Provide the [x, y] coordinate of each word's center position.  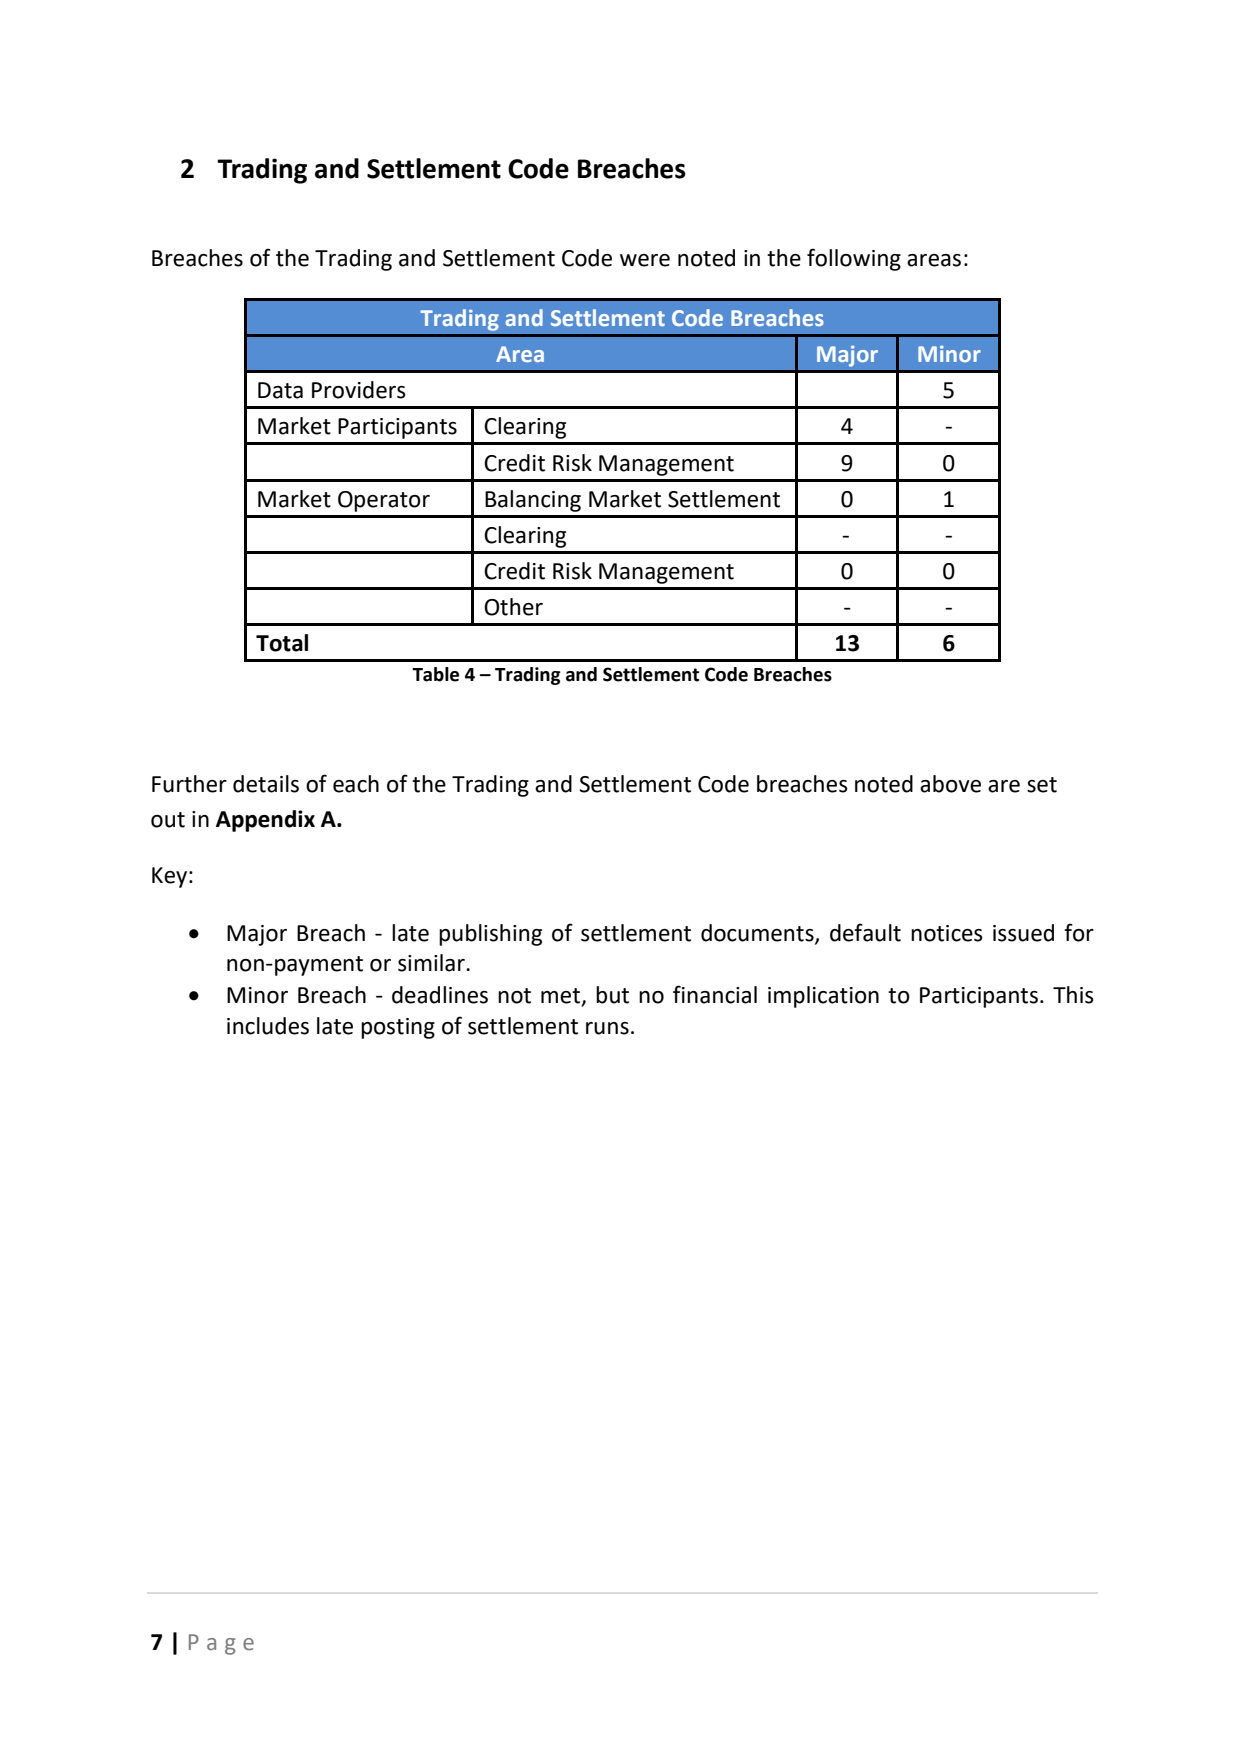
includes [268, 1026]
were [645, 260]
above [950, 784]
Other [513, 607]
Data [280, 390]
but [612, 995]
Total [282, 643]
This [1073, 995]
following [854, 259]
